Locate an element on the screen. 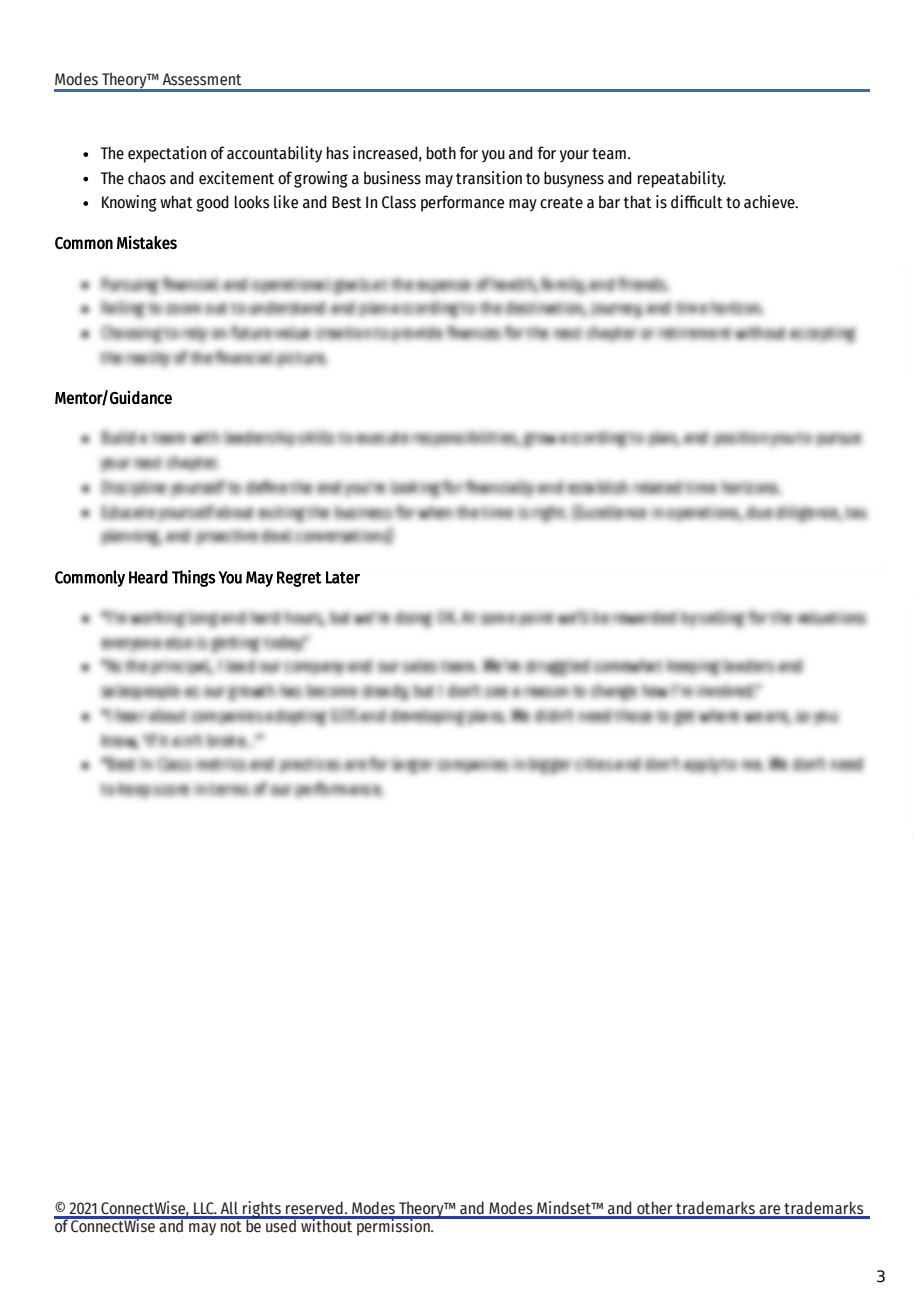 This screenshot has height=1308, width=924. repeatability is located at coordinates (682, 179).
